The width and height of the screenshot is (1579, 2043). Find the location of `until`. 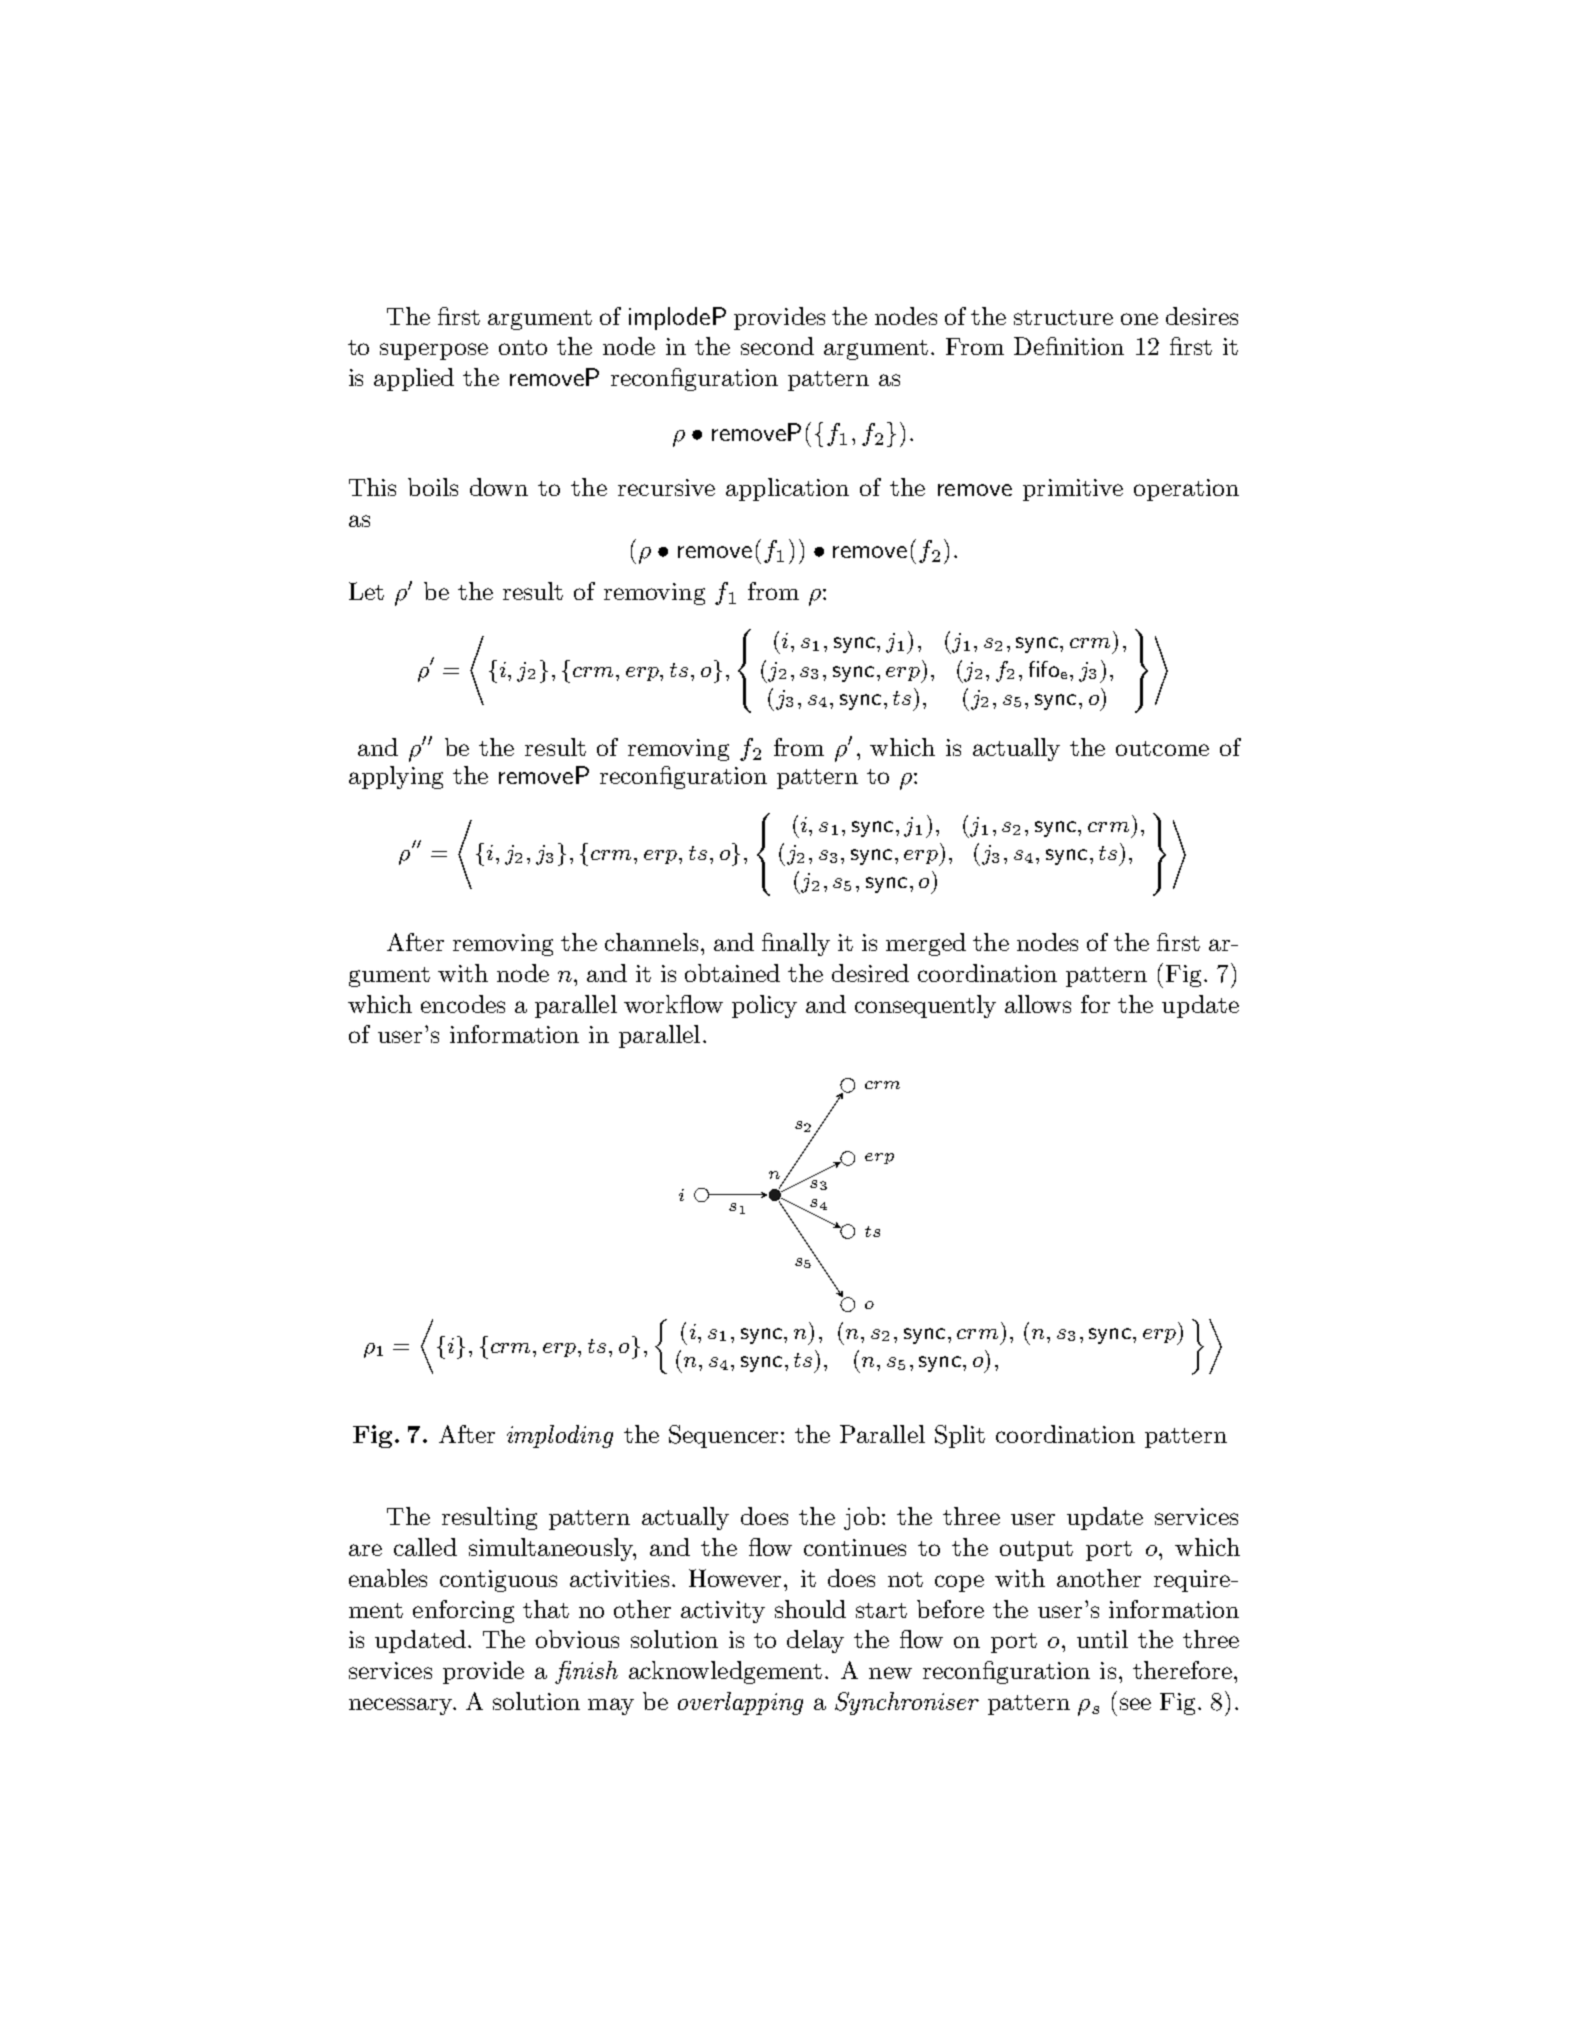

until is located at coordinates (1102, 1639).
